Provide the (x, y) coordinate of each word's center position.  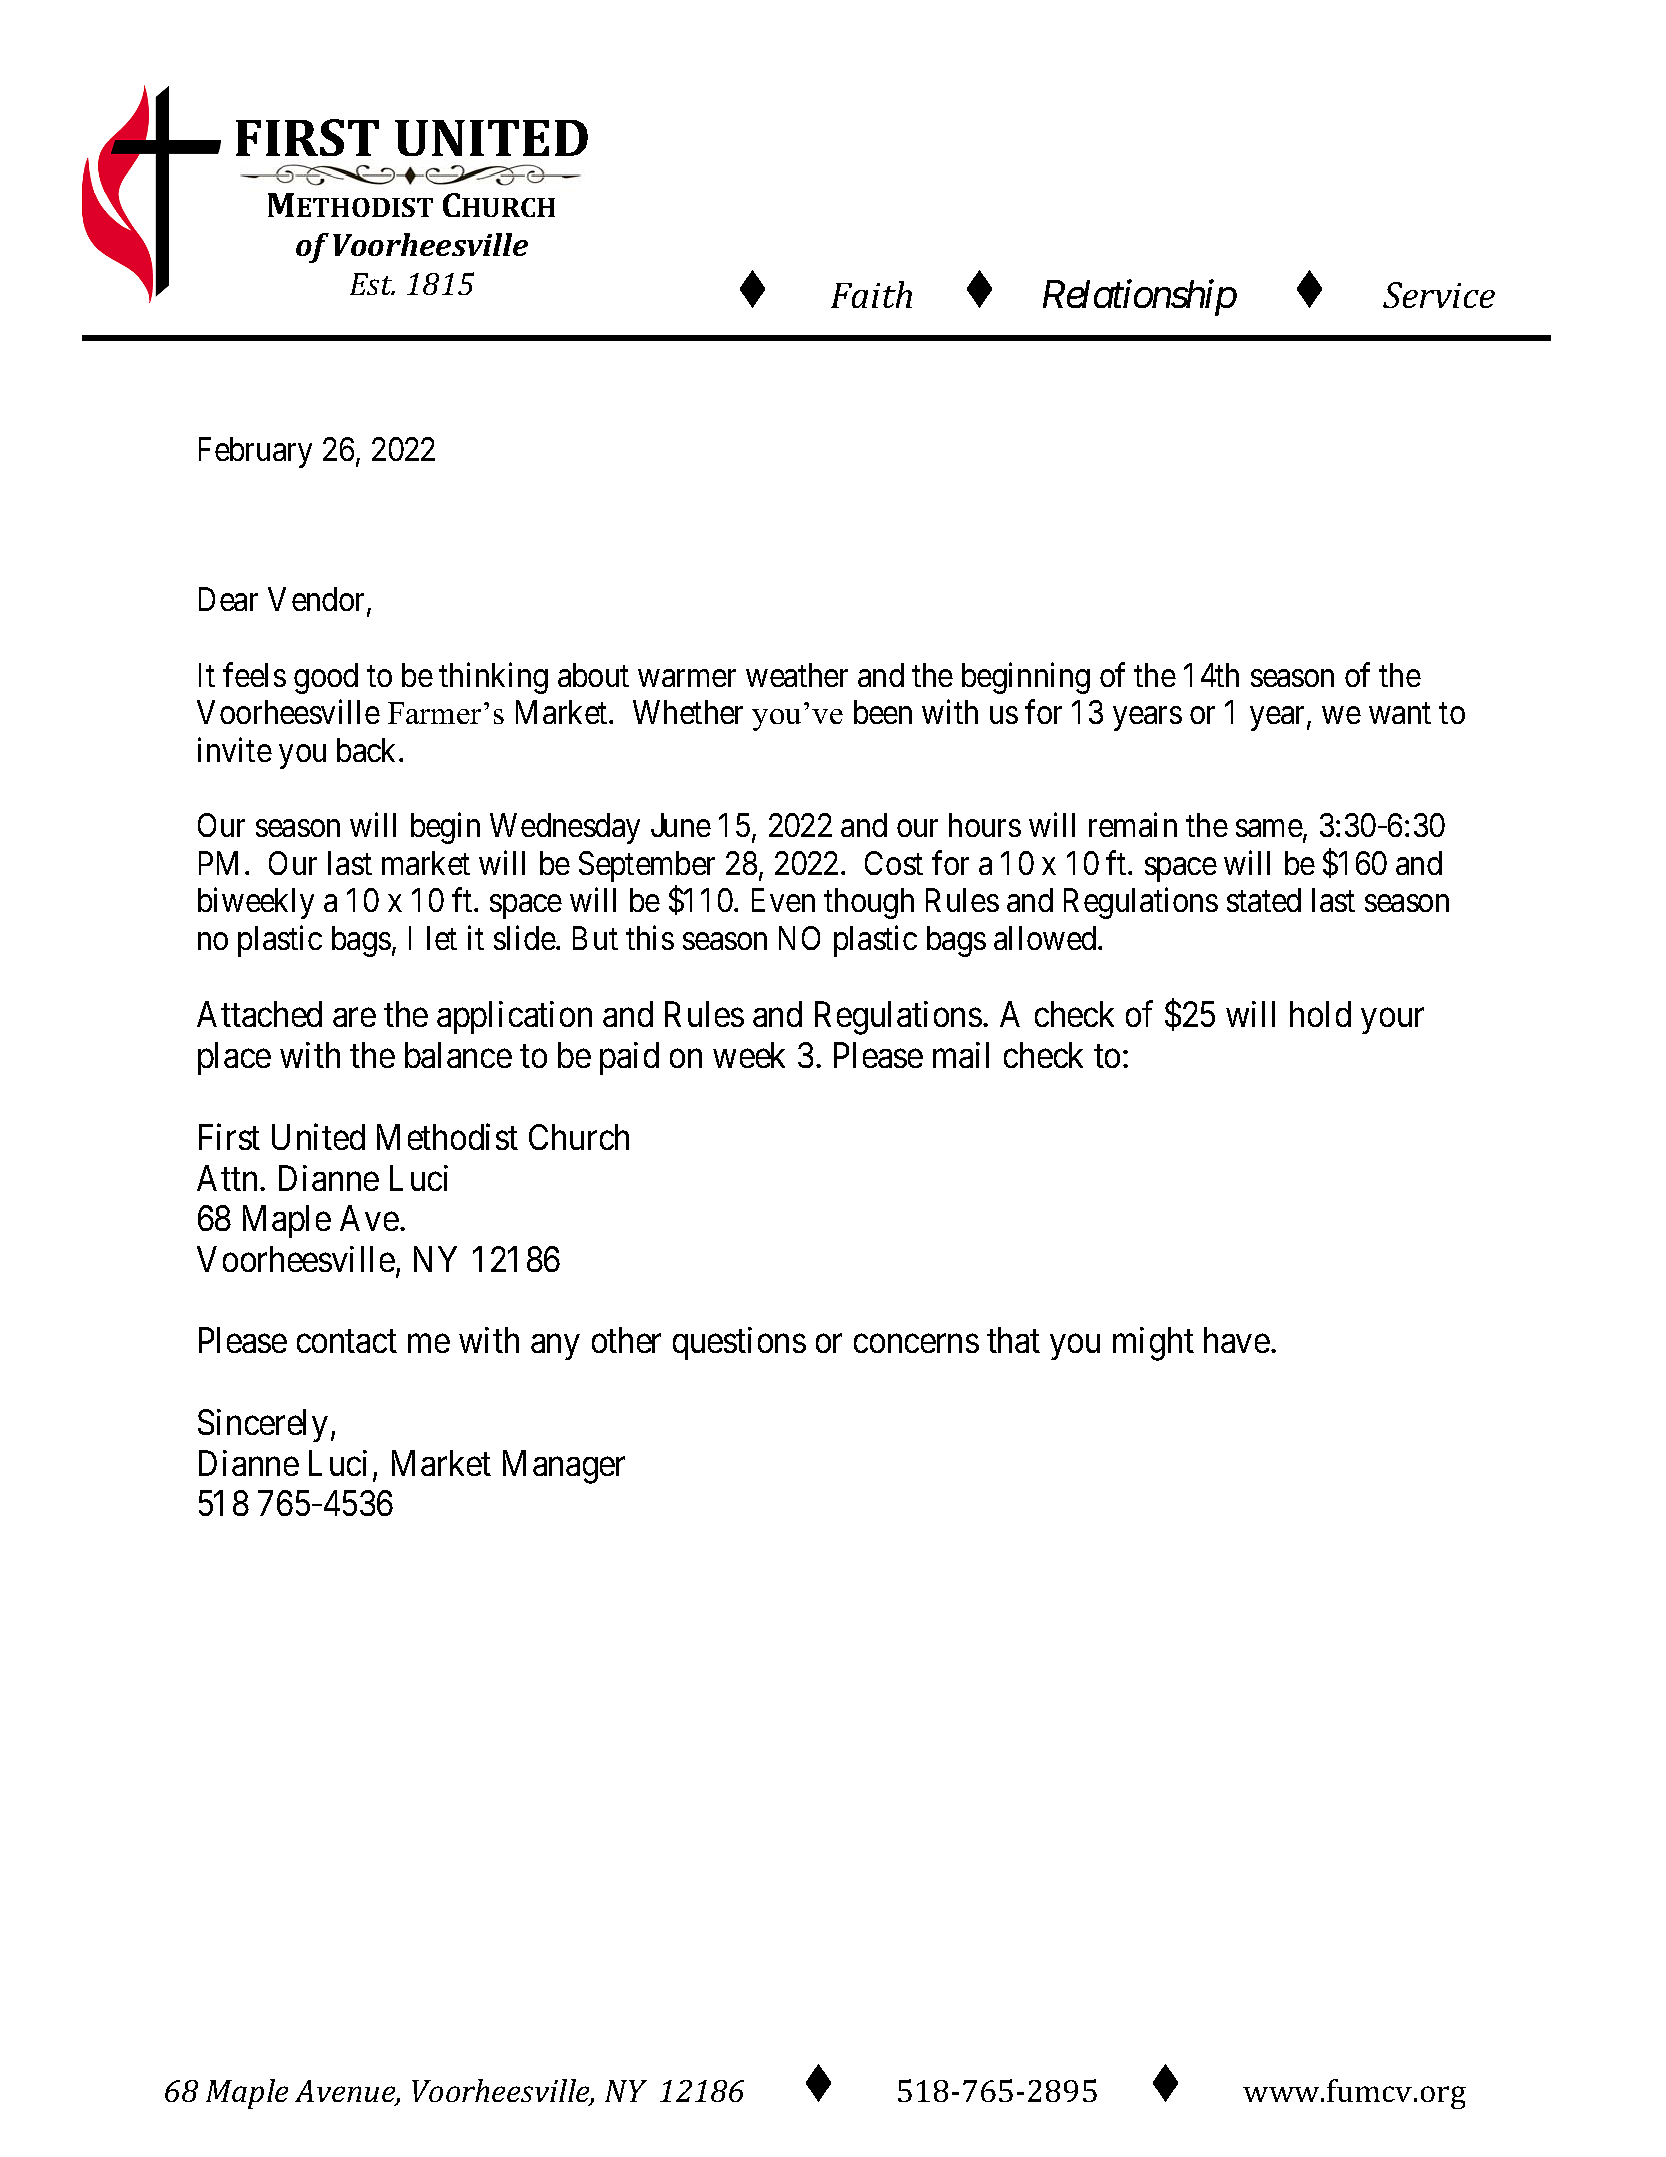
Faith (871, 294)
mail (961, 1055)
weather (797, 675)
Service (1439, 295)
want (1400, 713)
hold (1320, 1014)
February (255, 452)
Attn (229, 1178)
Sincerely (263, 1425)
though (869, 903)
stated (1264, 900)
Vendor (318, 601)
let (442, 938)
